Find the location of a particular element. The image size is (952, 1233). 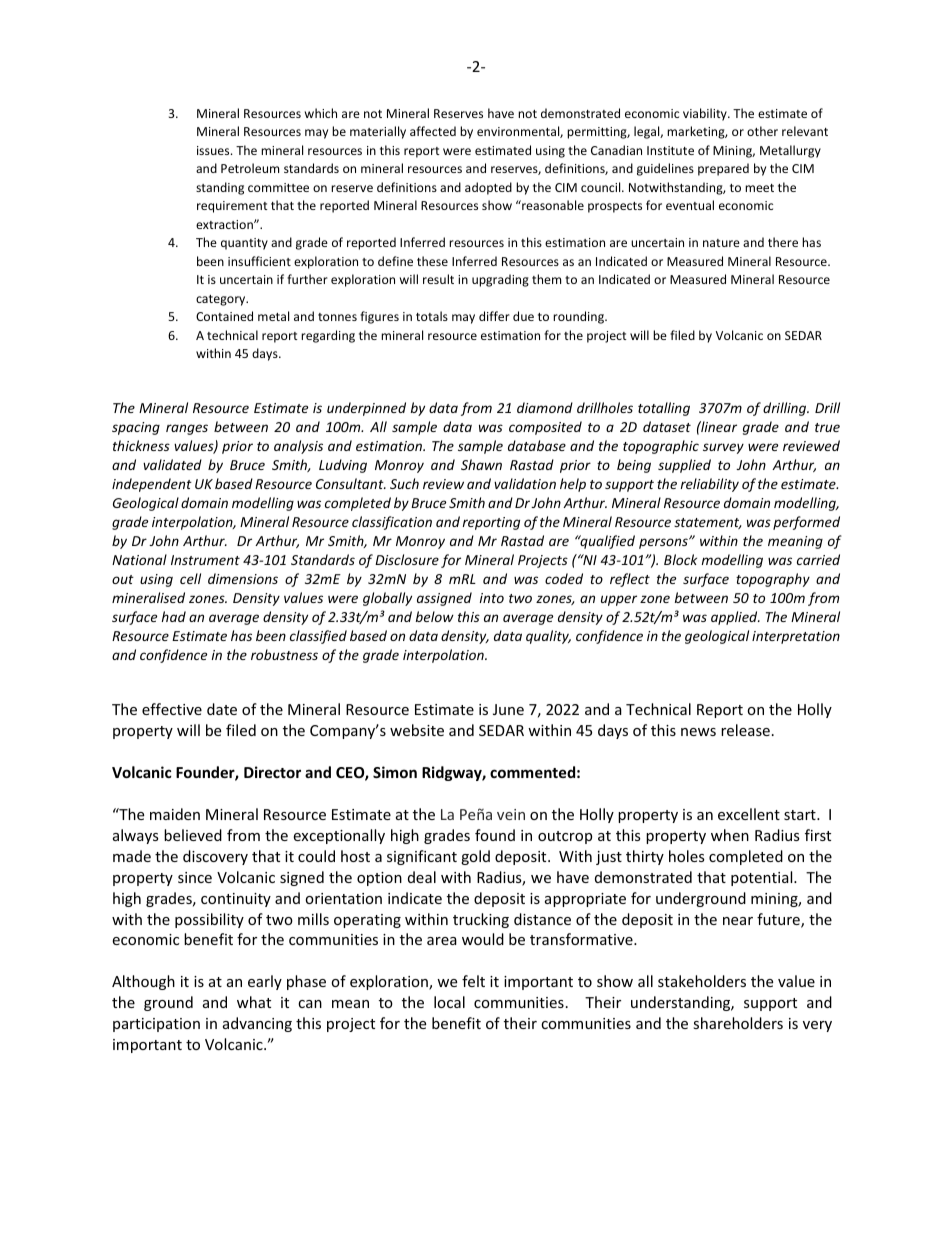

affected is located at coordinates (433, 131).
